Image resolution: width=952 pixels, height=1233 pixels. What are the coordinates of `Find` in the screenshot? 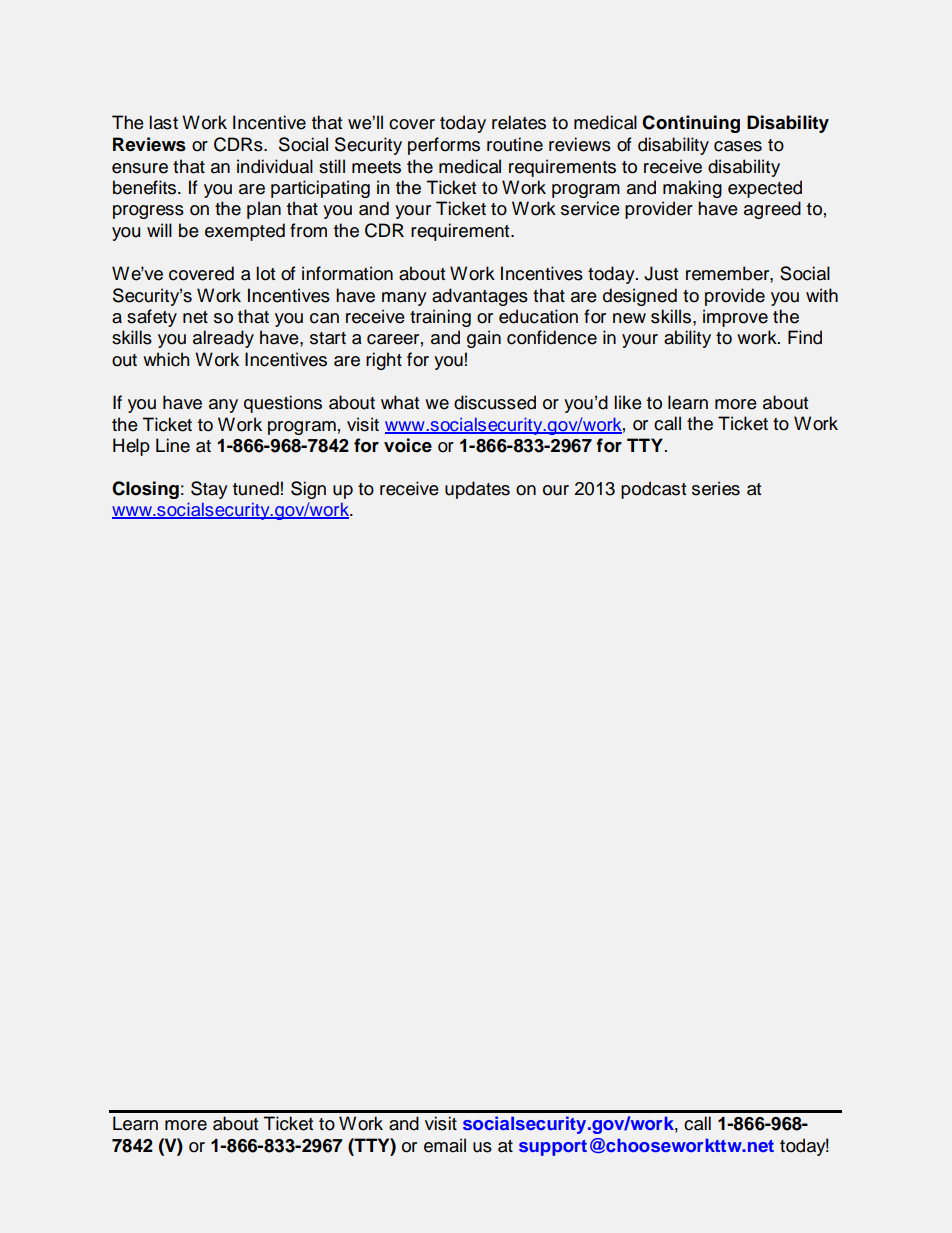 It's located at (805, 337).
